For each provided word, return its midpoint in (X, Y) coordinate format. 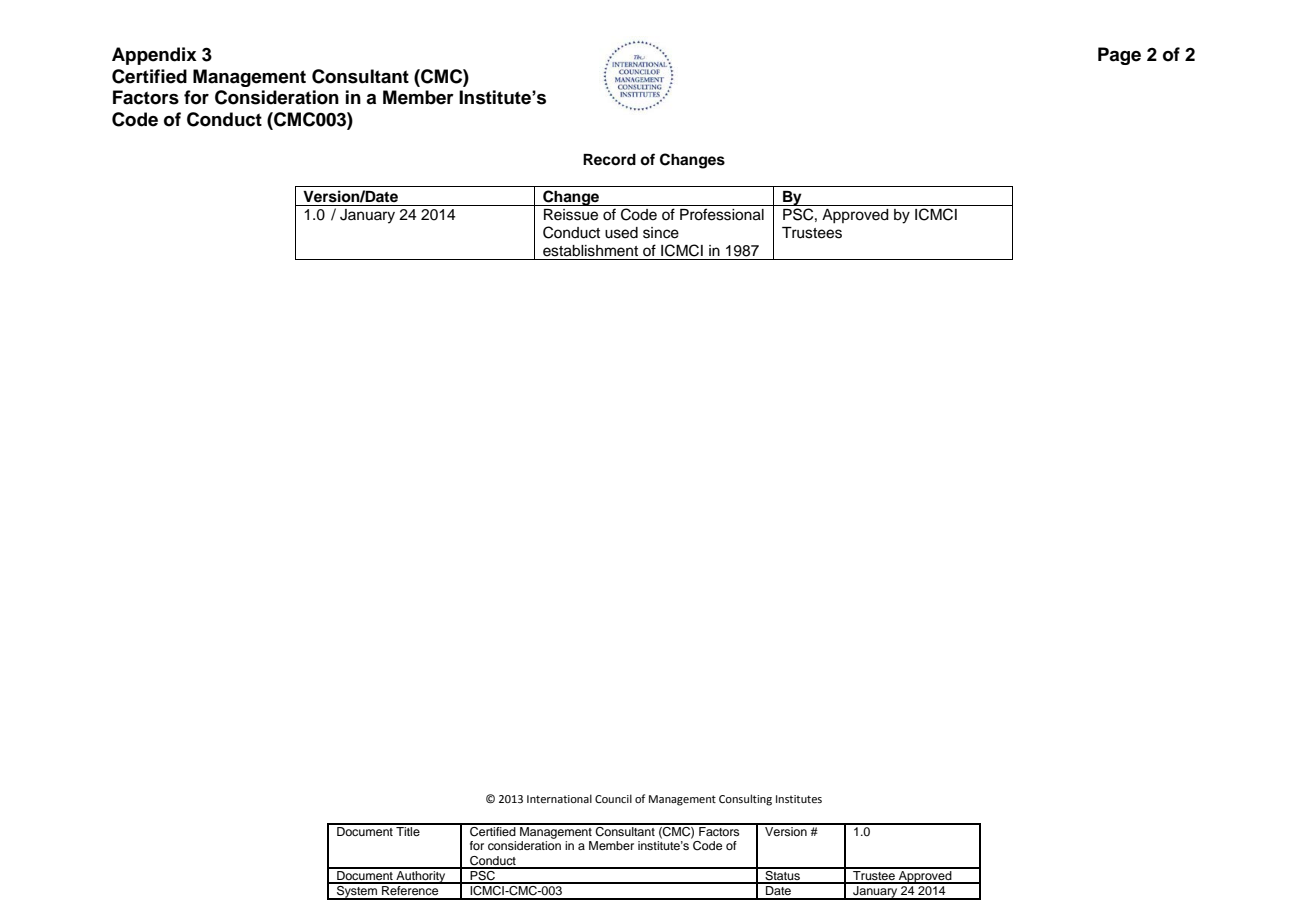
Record (609, 160)
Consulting (745, 800)
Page (1119, 56)
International (559, 798)
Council (613, 798)
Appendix (154, 56)
